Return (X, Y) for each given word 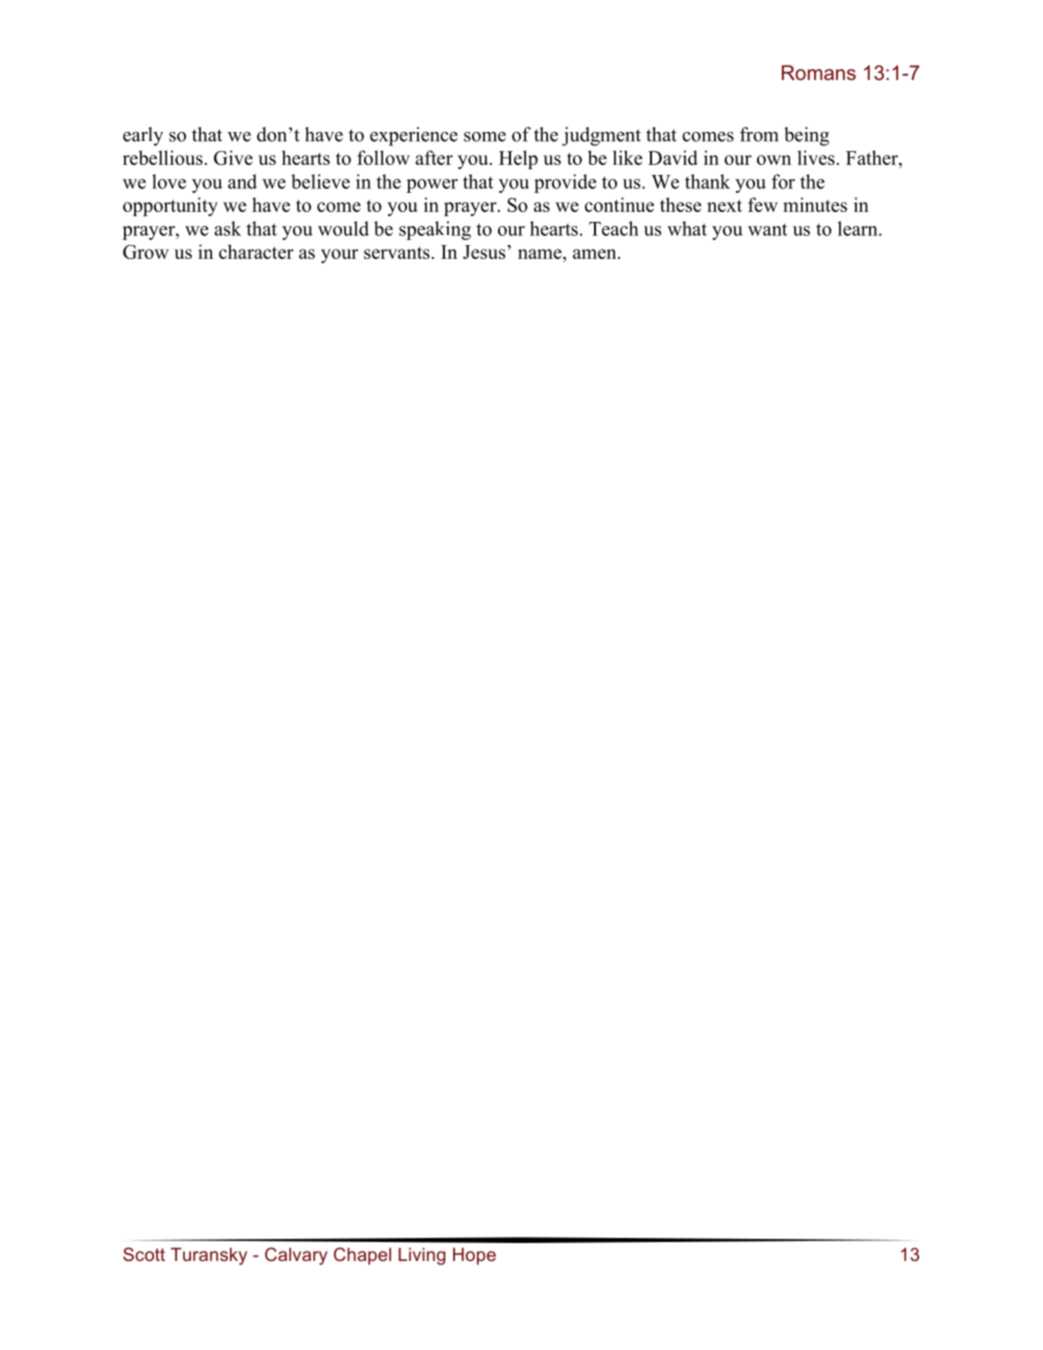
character (256, 251)
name (541, 254)
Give (233, 157)
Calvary (296, 1256)
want (767, 229)
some (485, 137)
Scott (144, 1254)
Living (422, 1256)
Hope (474, 1256)
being (806, 136)
